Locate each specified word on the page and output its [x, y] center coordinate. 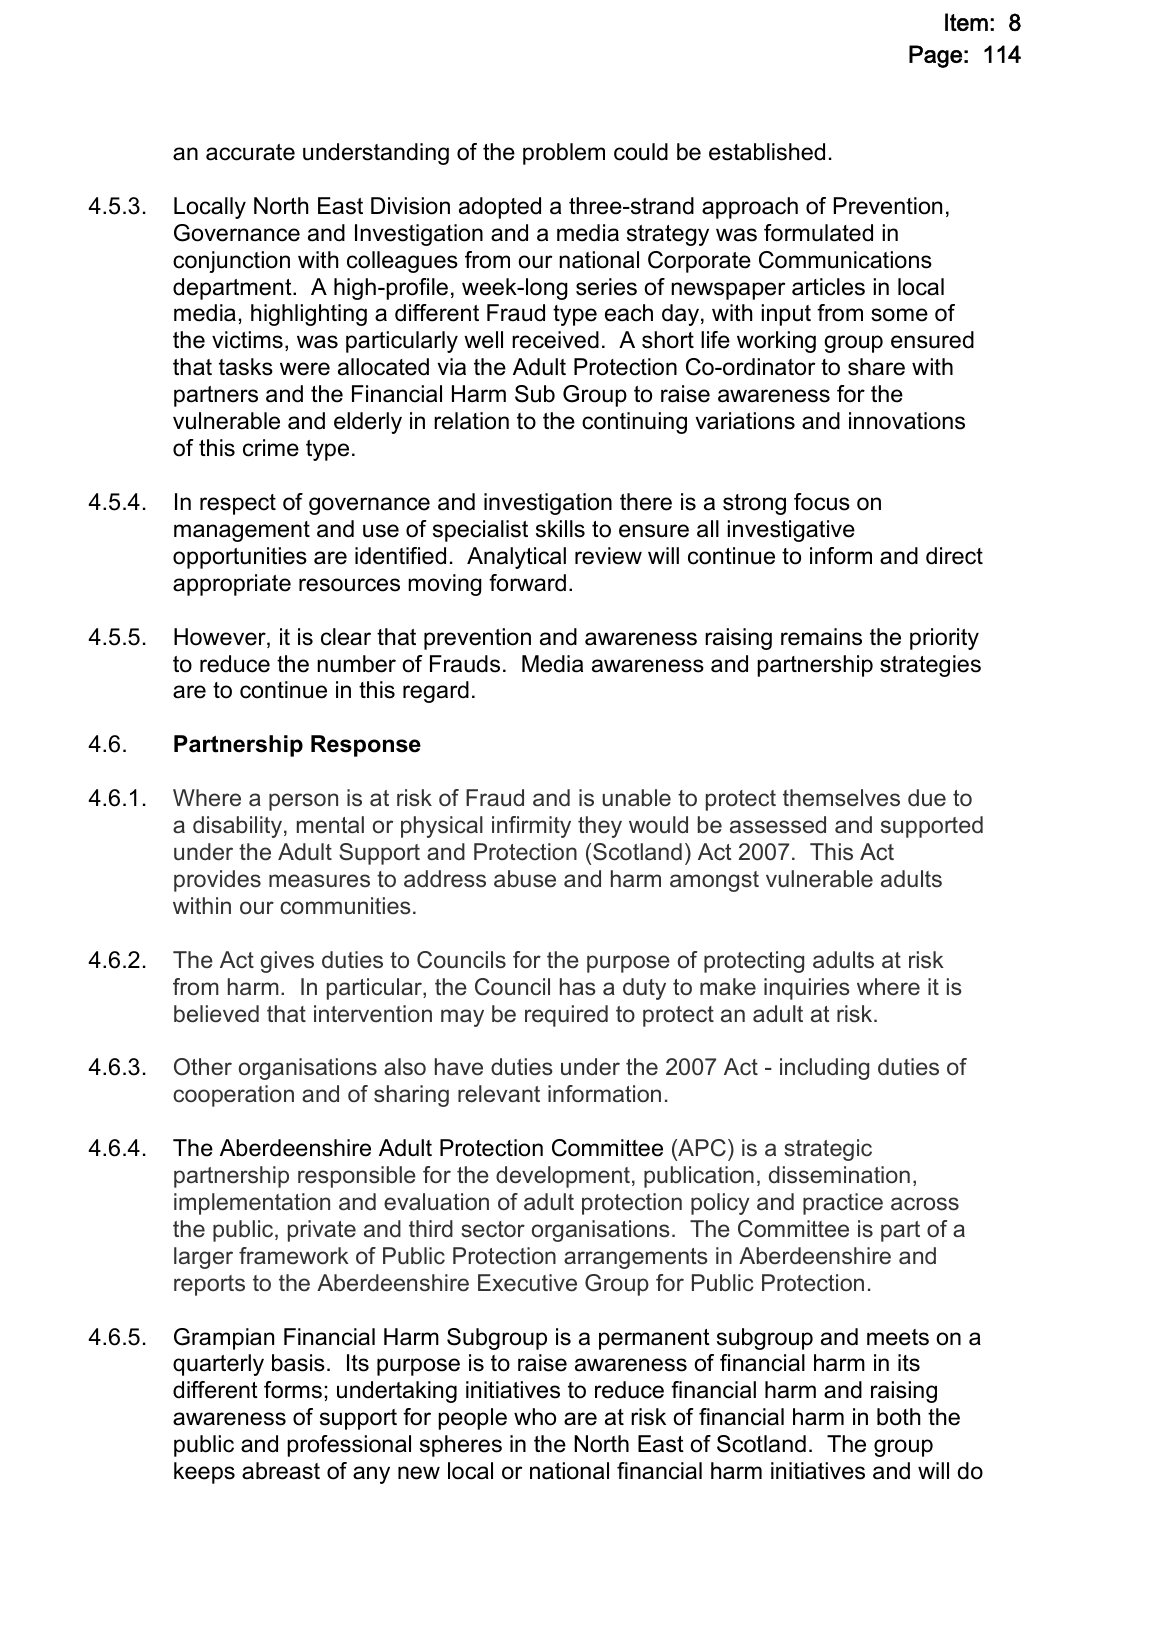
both [898, 1417]
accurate [250, 152]
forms [293, 1390]
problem [564, 154]
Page [935, 56]
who [535, 1417]
